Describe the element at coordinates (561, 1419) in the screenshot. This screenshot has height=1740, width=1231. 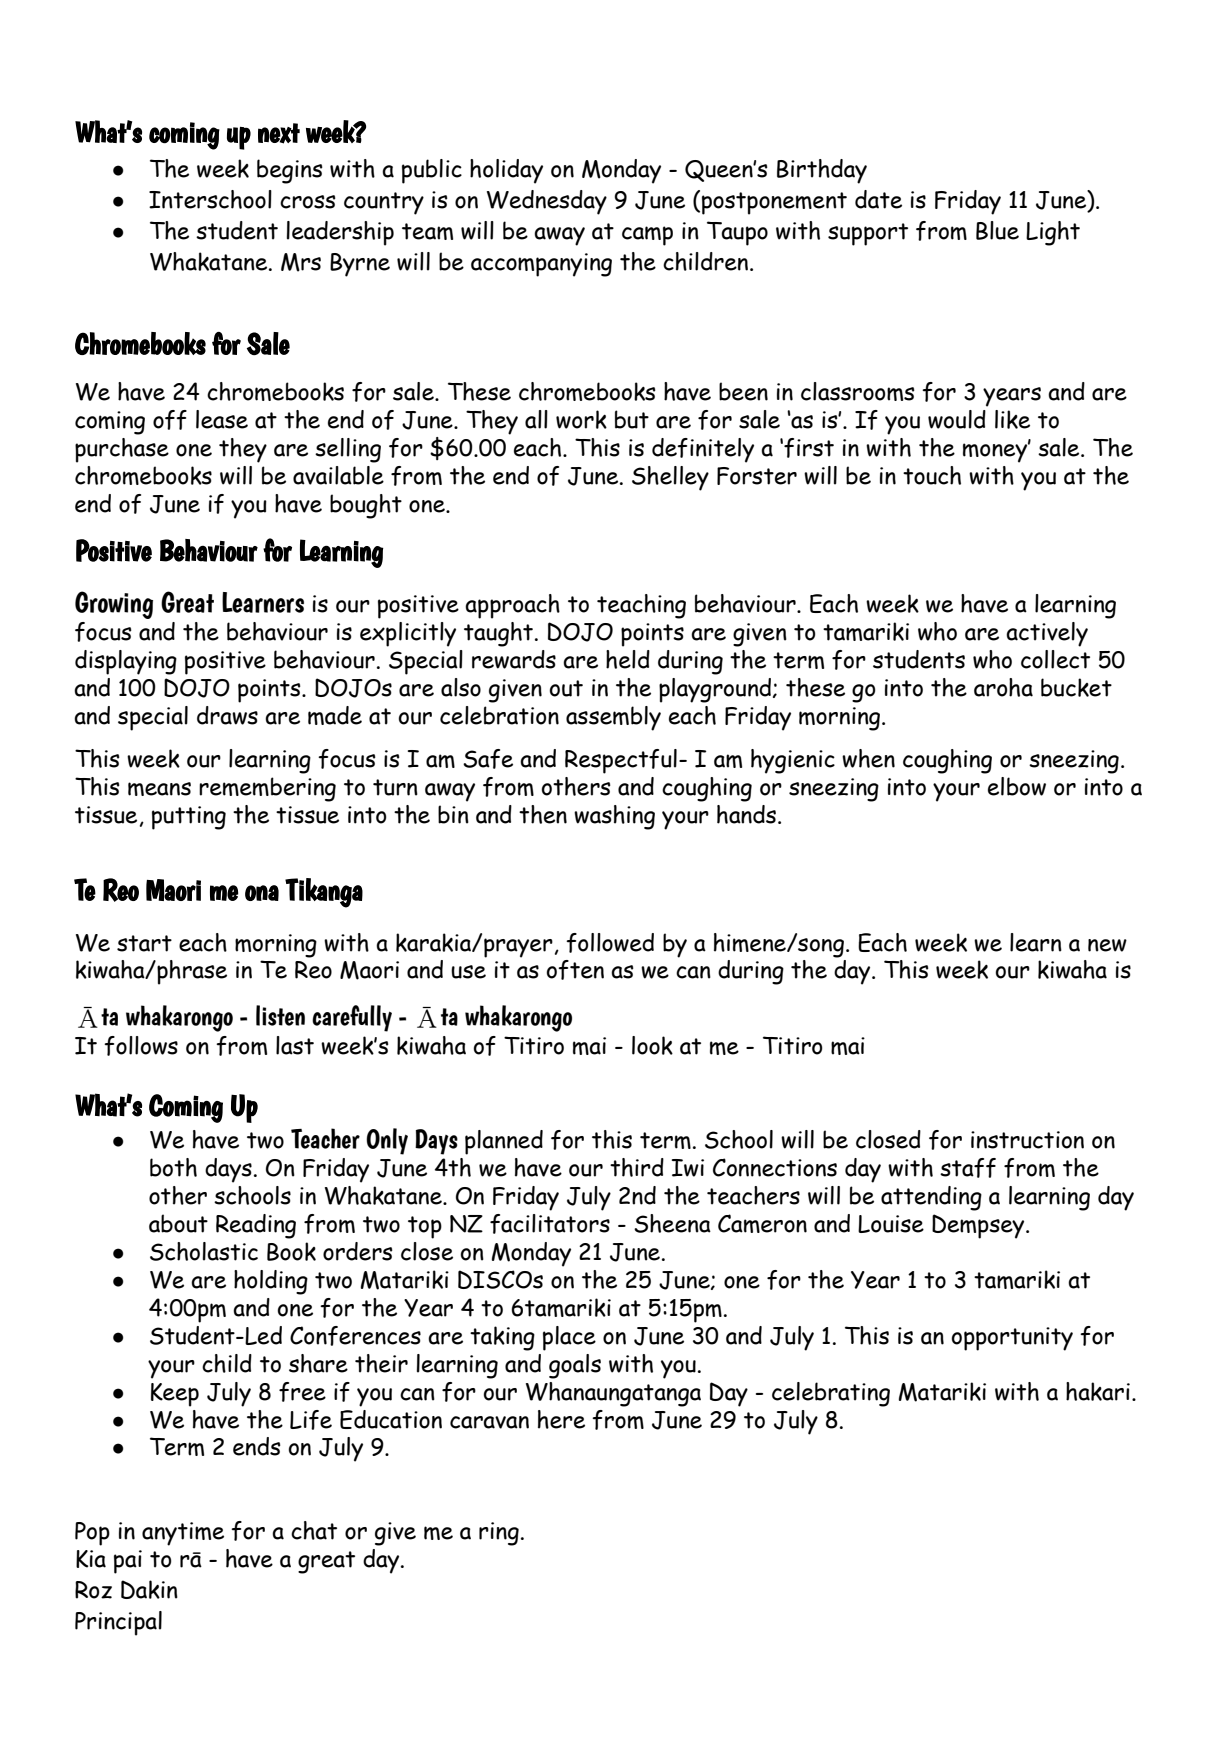
I see `here` at that location.
